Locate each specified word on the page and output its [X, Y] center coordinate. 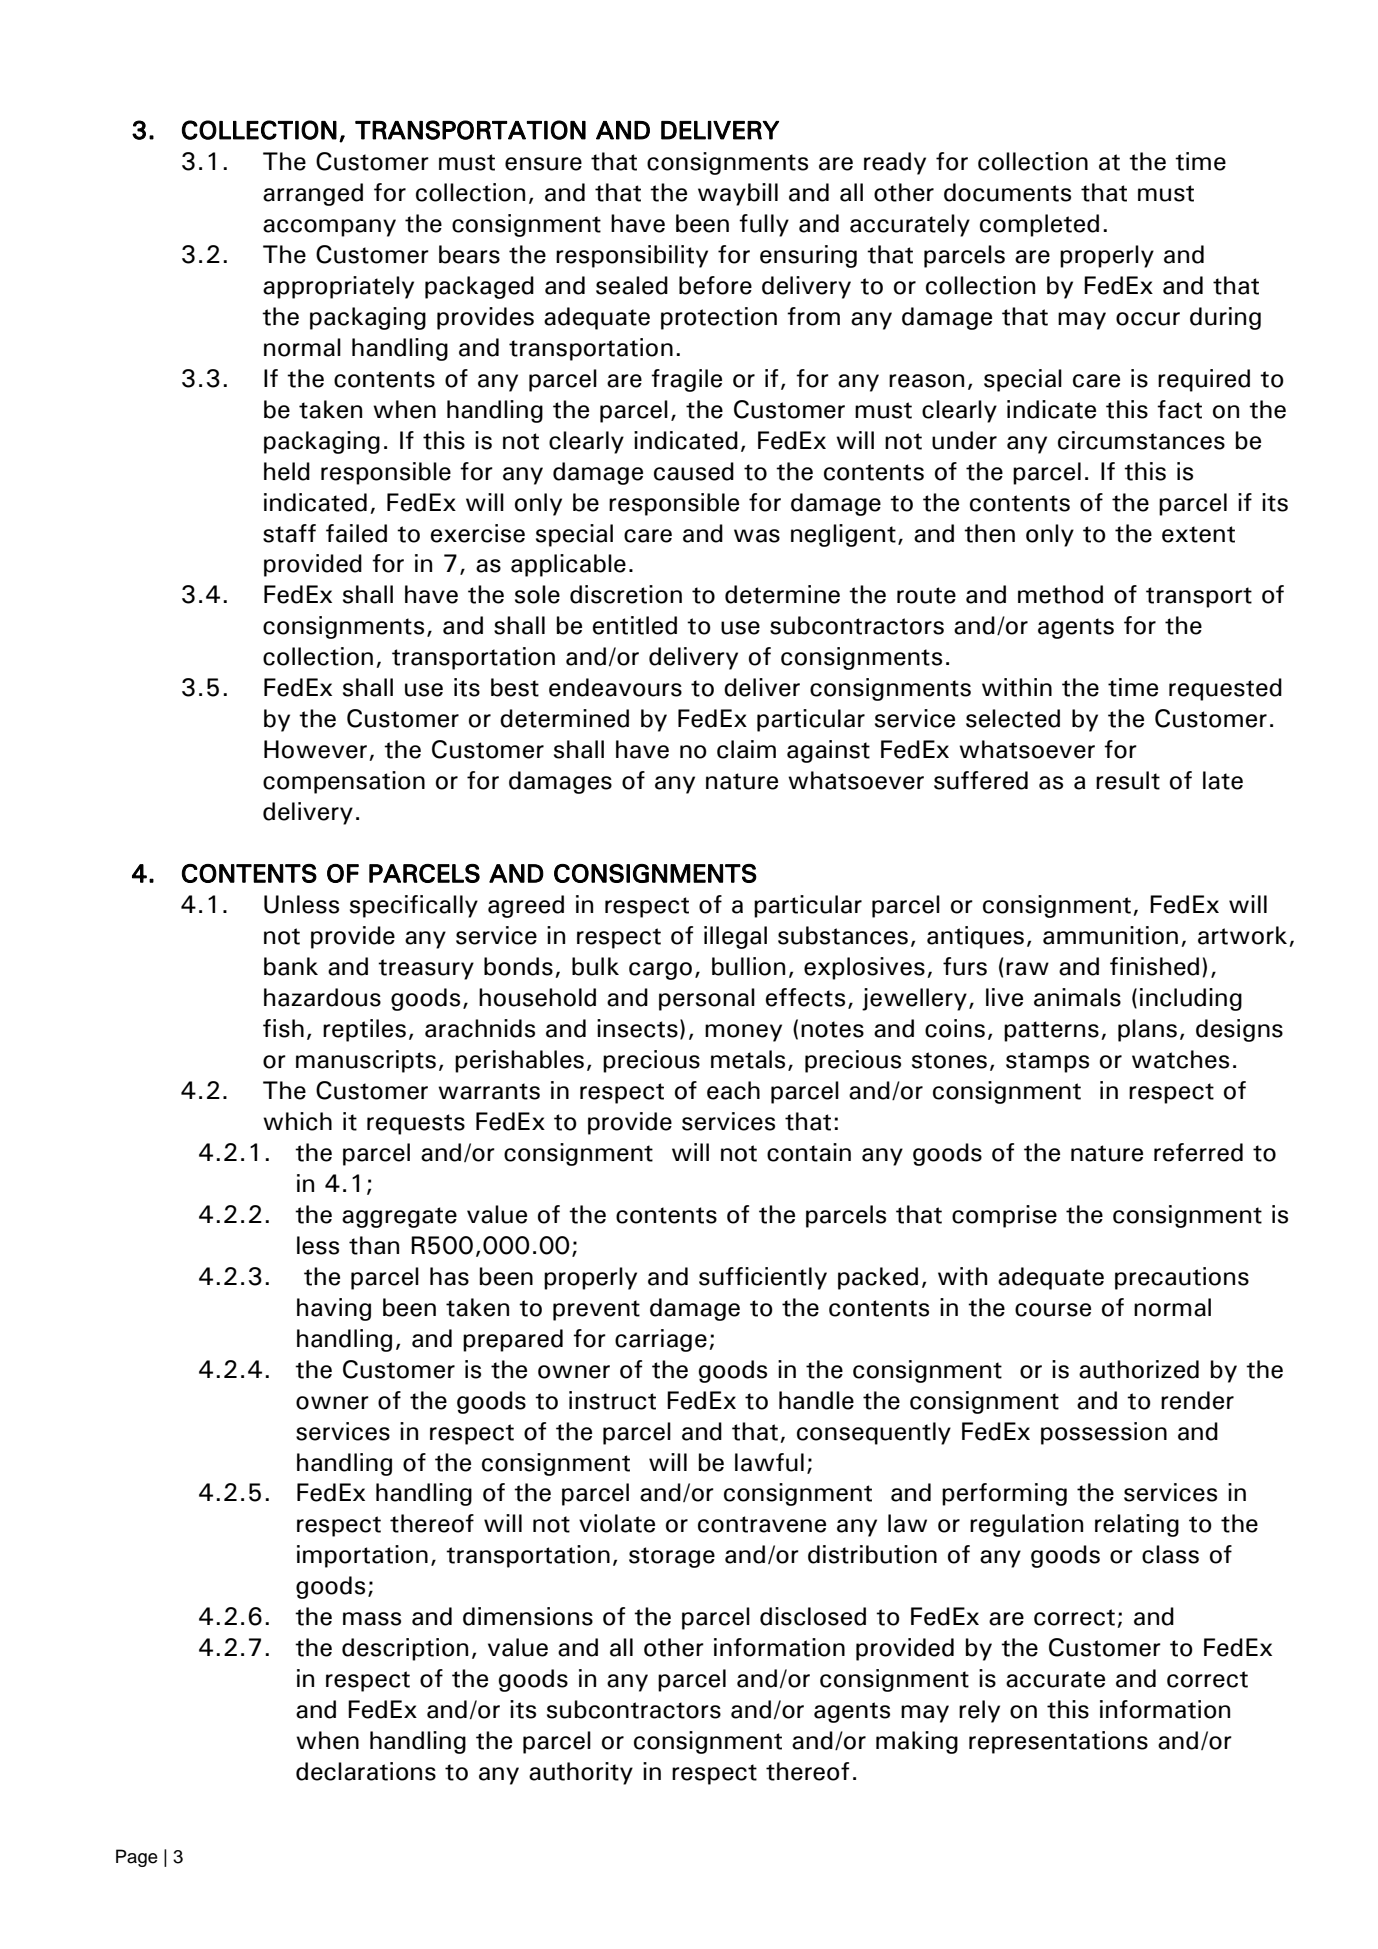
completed [1039, 225]
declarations [366, 1771]
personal [707, 999]
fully [764, 225]
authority [581, 1773]
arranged [313, 194]
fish [283, 1028]
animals [1077, 997]
